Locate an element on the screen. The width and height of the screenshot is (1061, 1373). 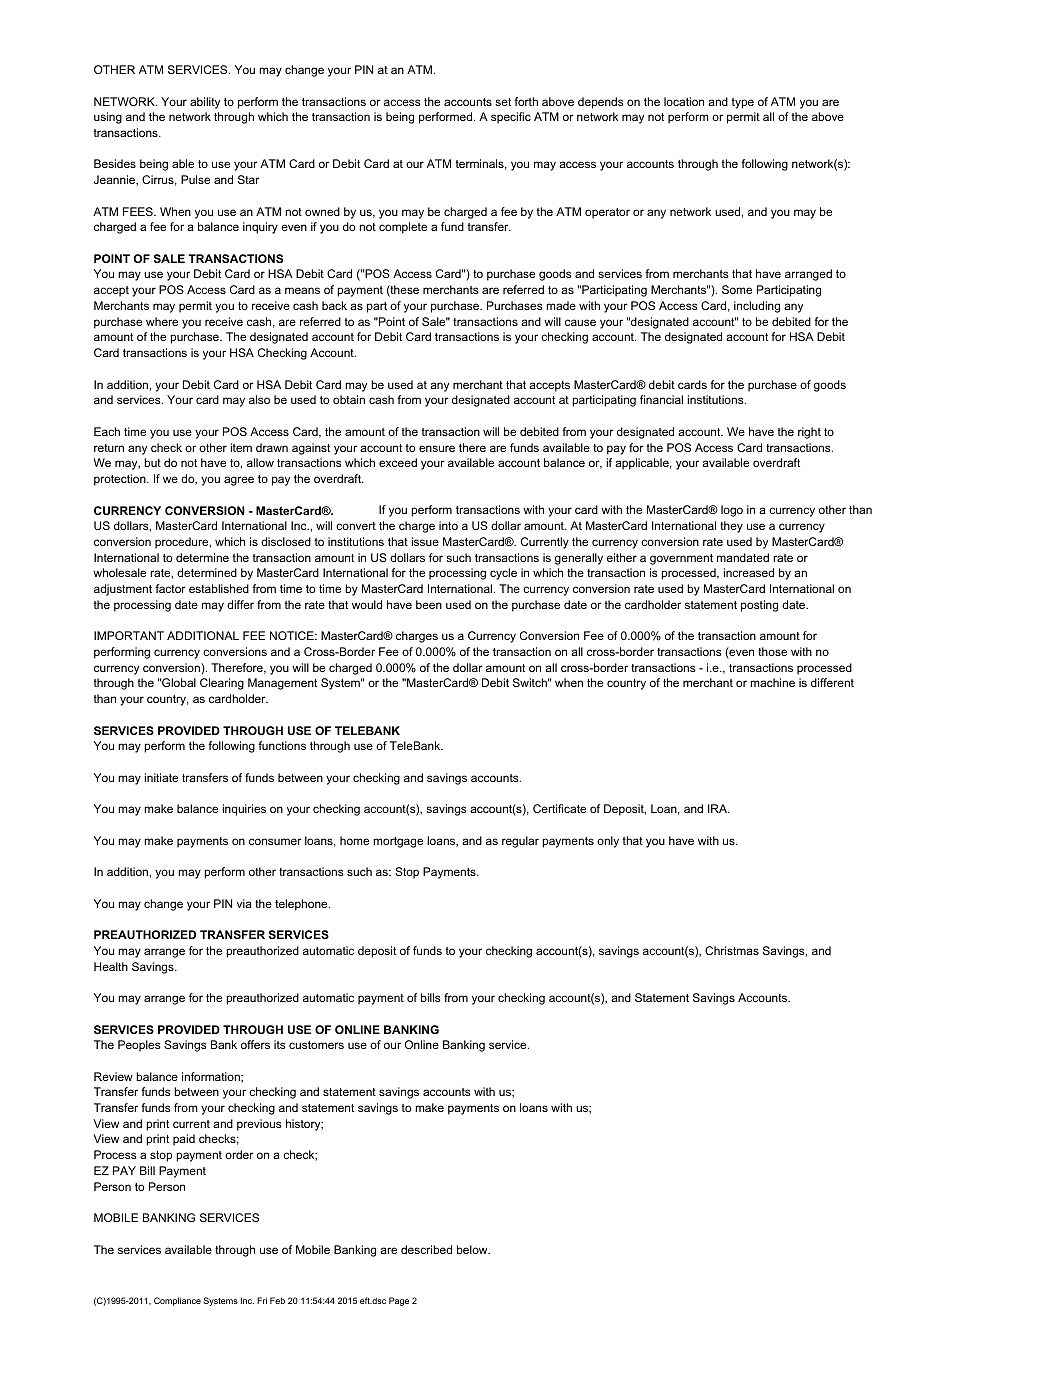
item is located at coordinates (241, 447).
